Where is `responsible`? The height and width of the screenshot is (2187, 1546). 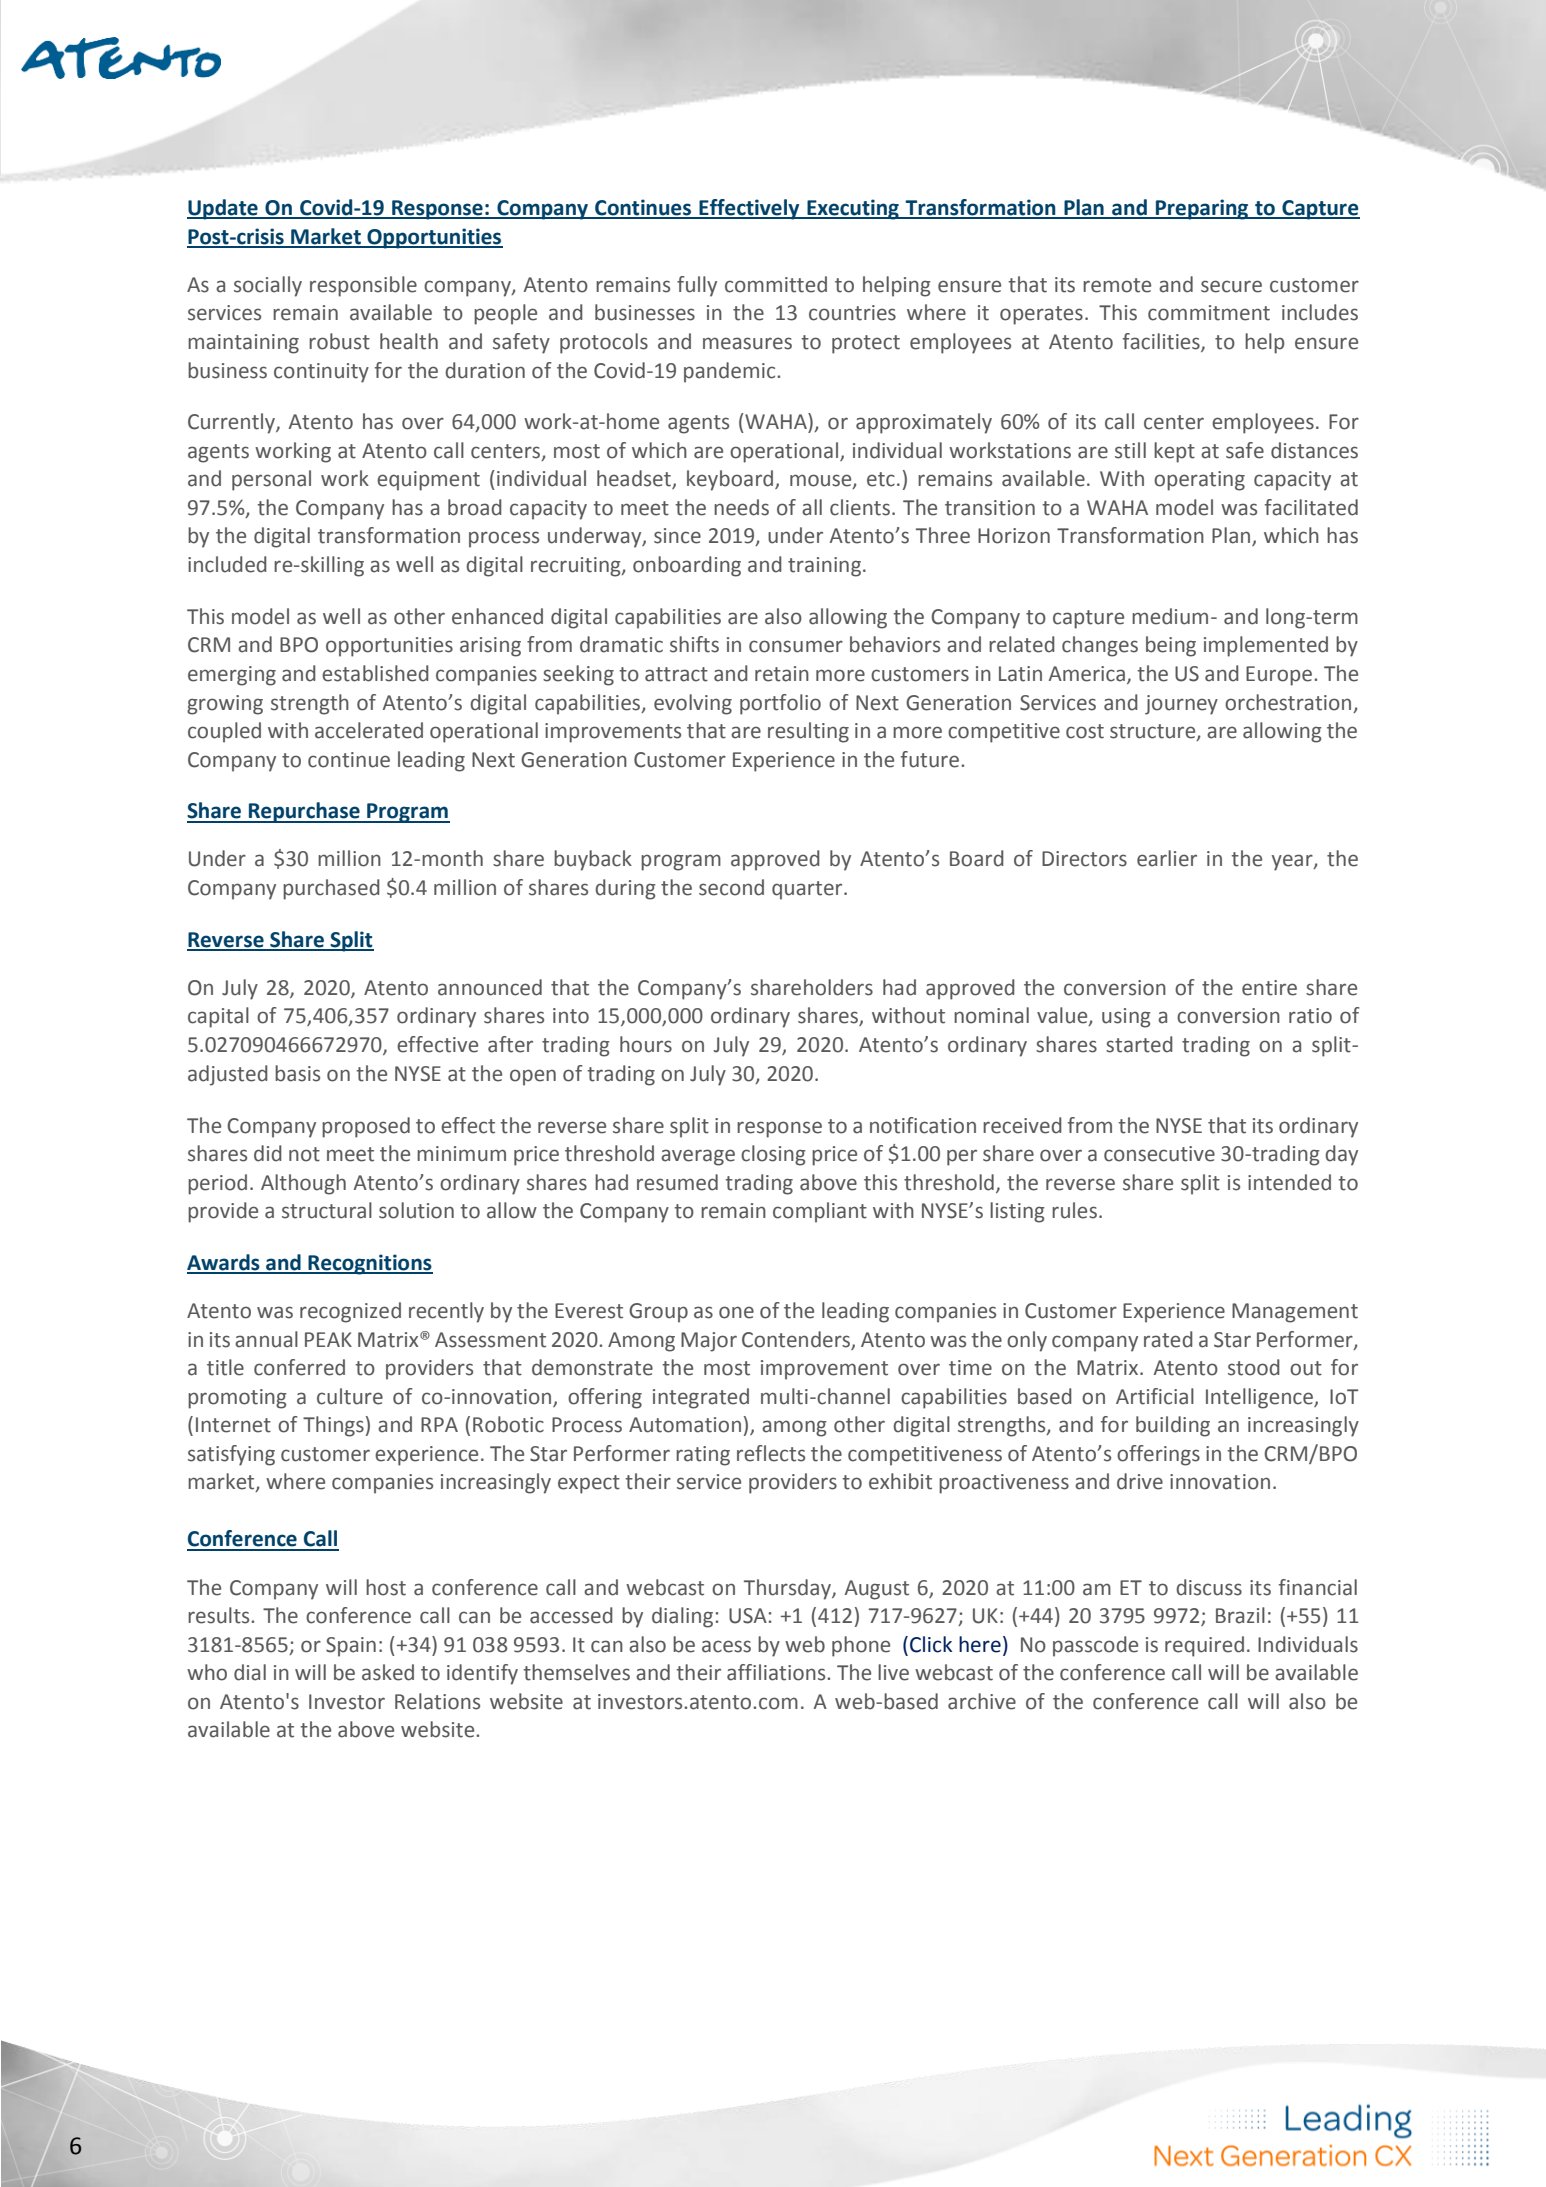 responsible is located at coordinates (363, 286).
